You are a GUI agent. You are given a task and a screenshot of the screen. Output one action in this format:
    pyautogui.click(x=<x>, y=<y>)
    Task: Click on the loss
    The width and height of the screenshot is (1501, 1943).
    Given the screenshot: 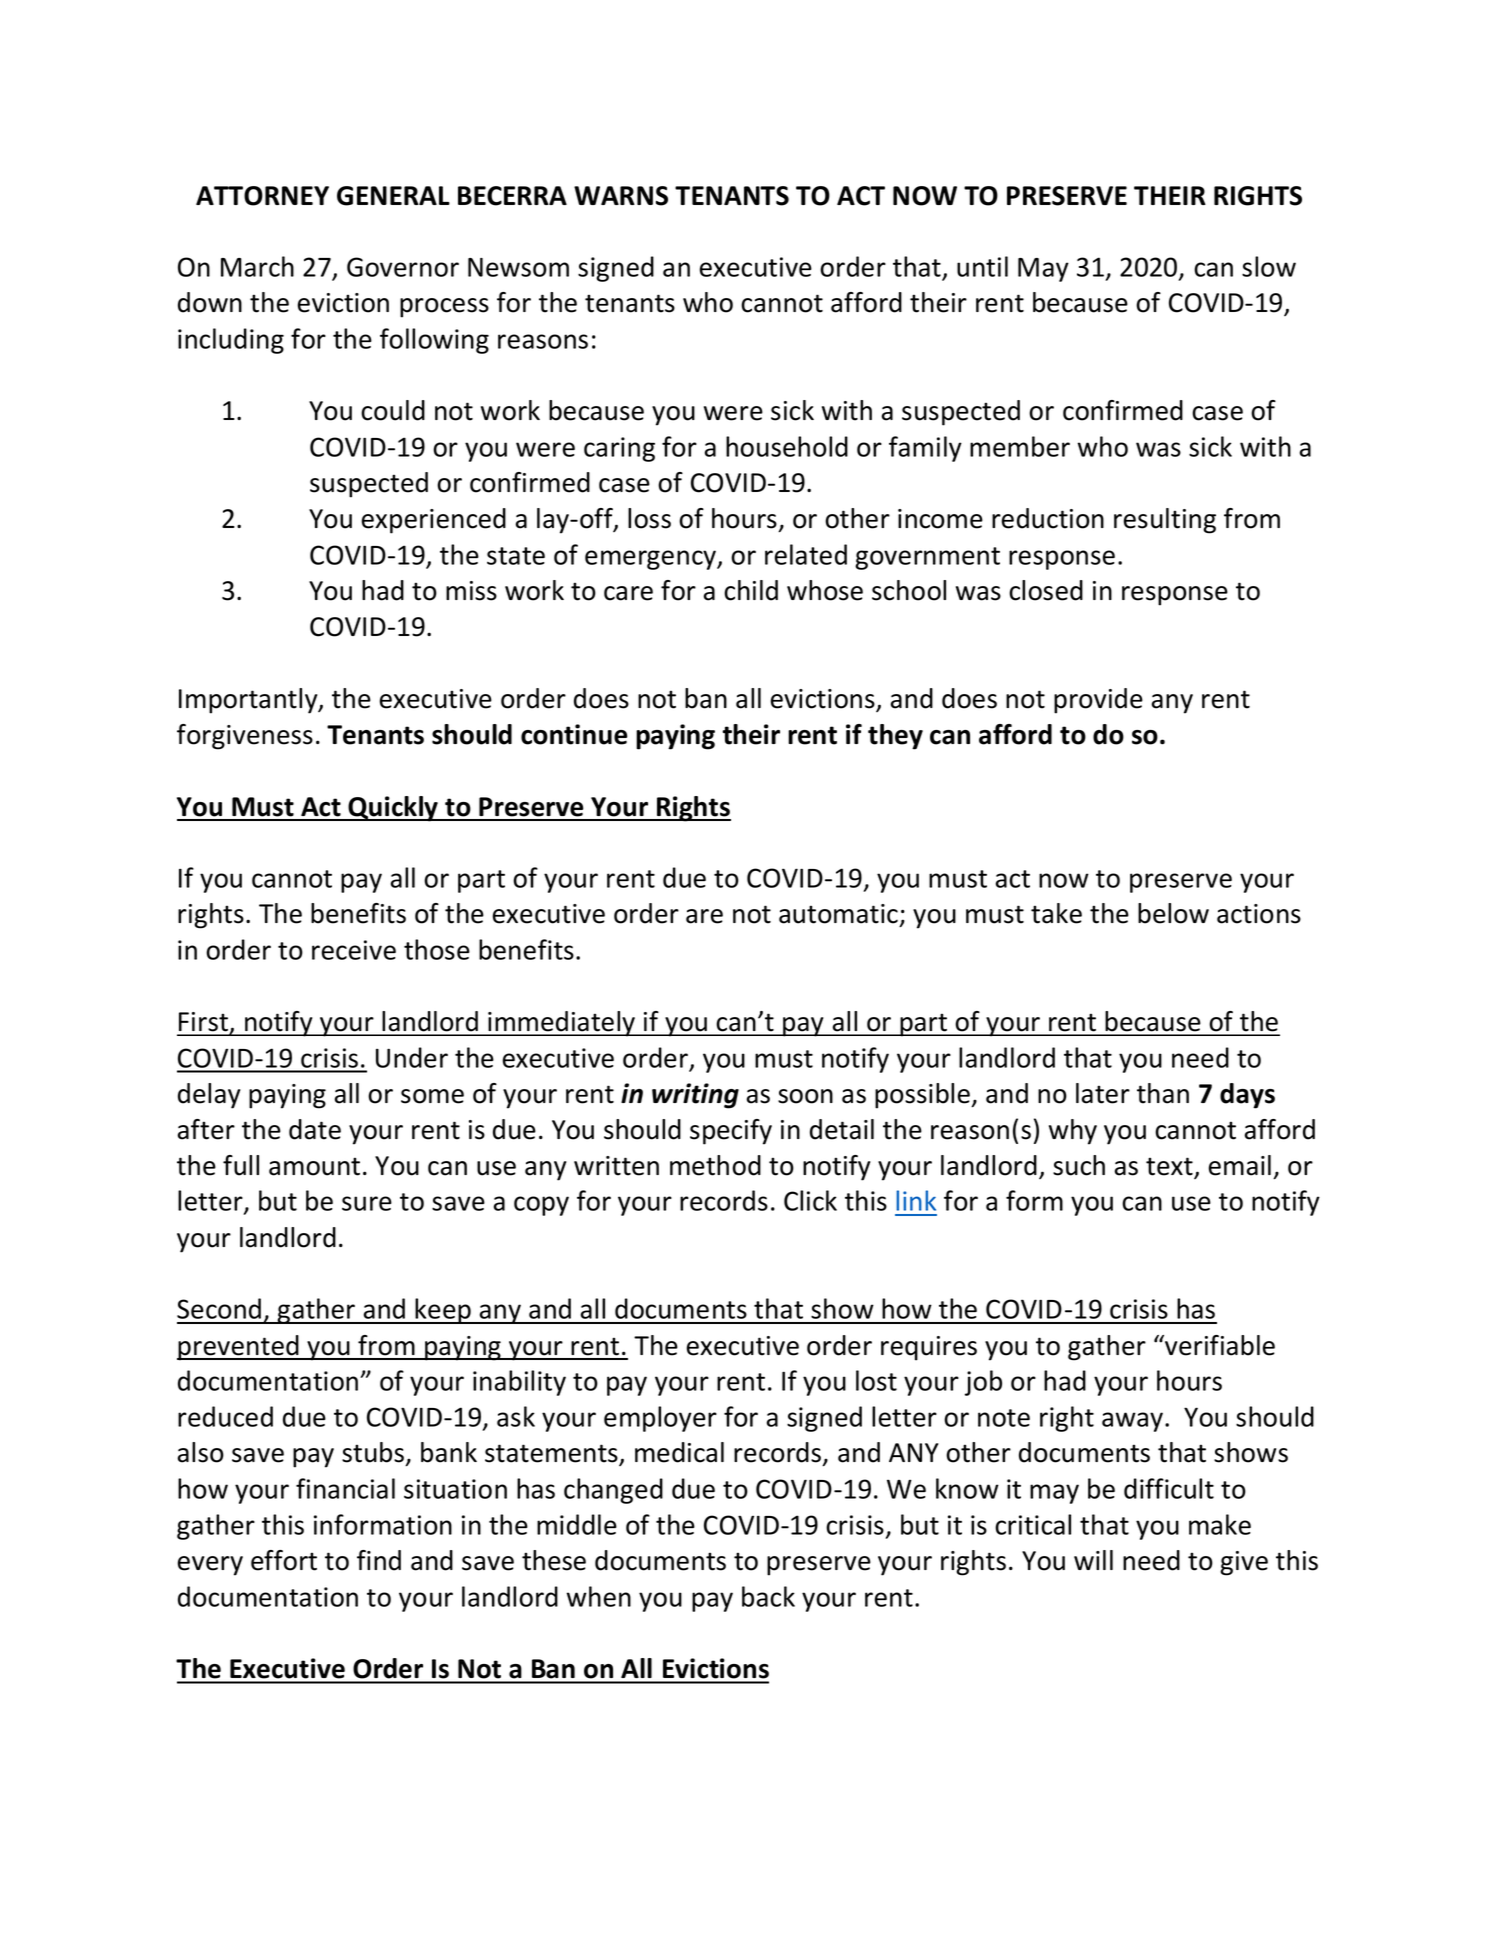 What is the action you would take?
    pyautogui.click(x=649, y=518)
